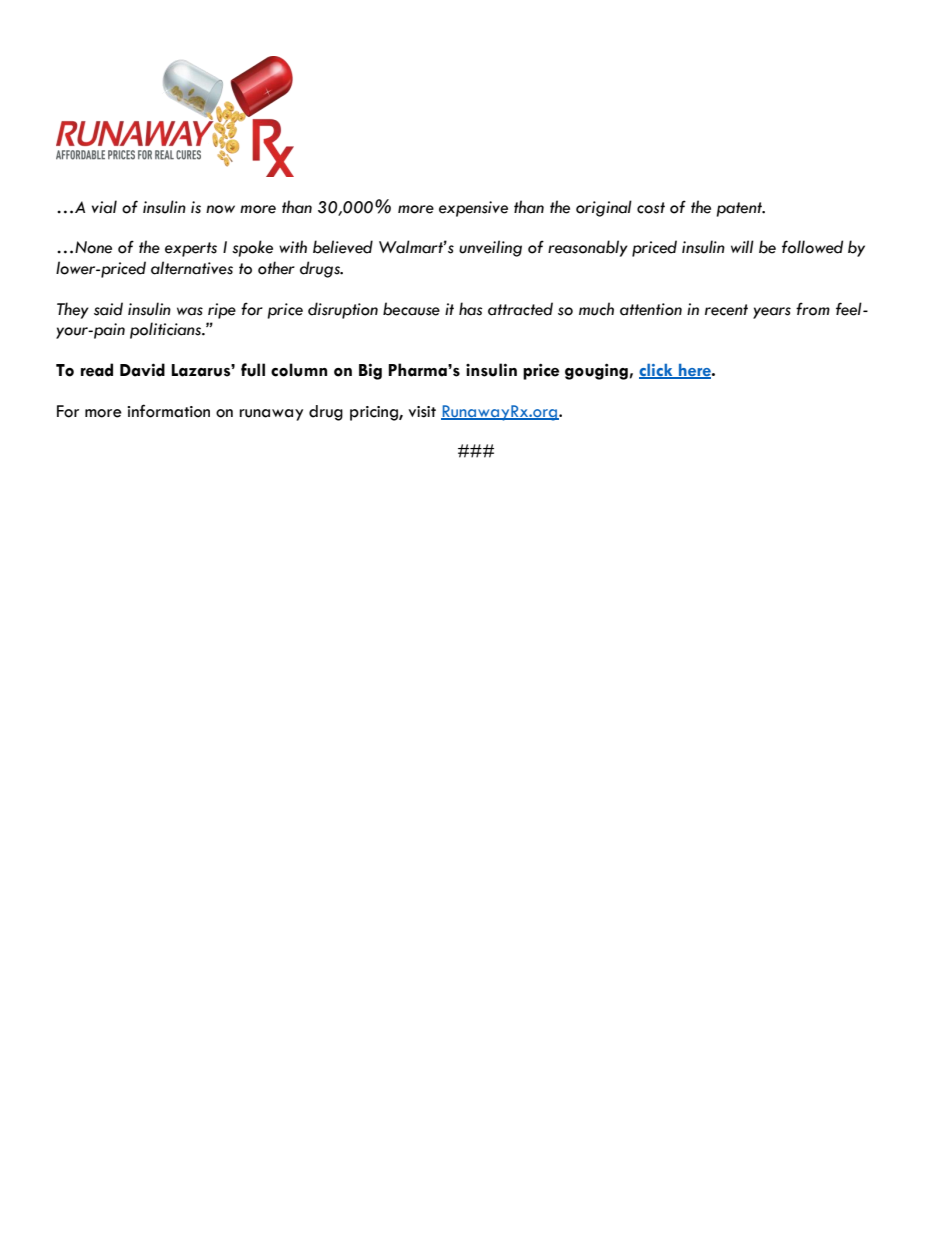 This screenshot has width=952, height=1233. What do you see at coordinates (490, 248) in the screenshot?
I see `unveiling` at bounding box center [490, 248].
